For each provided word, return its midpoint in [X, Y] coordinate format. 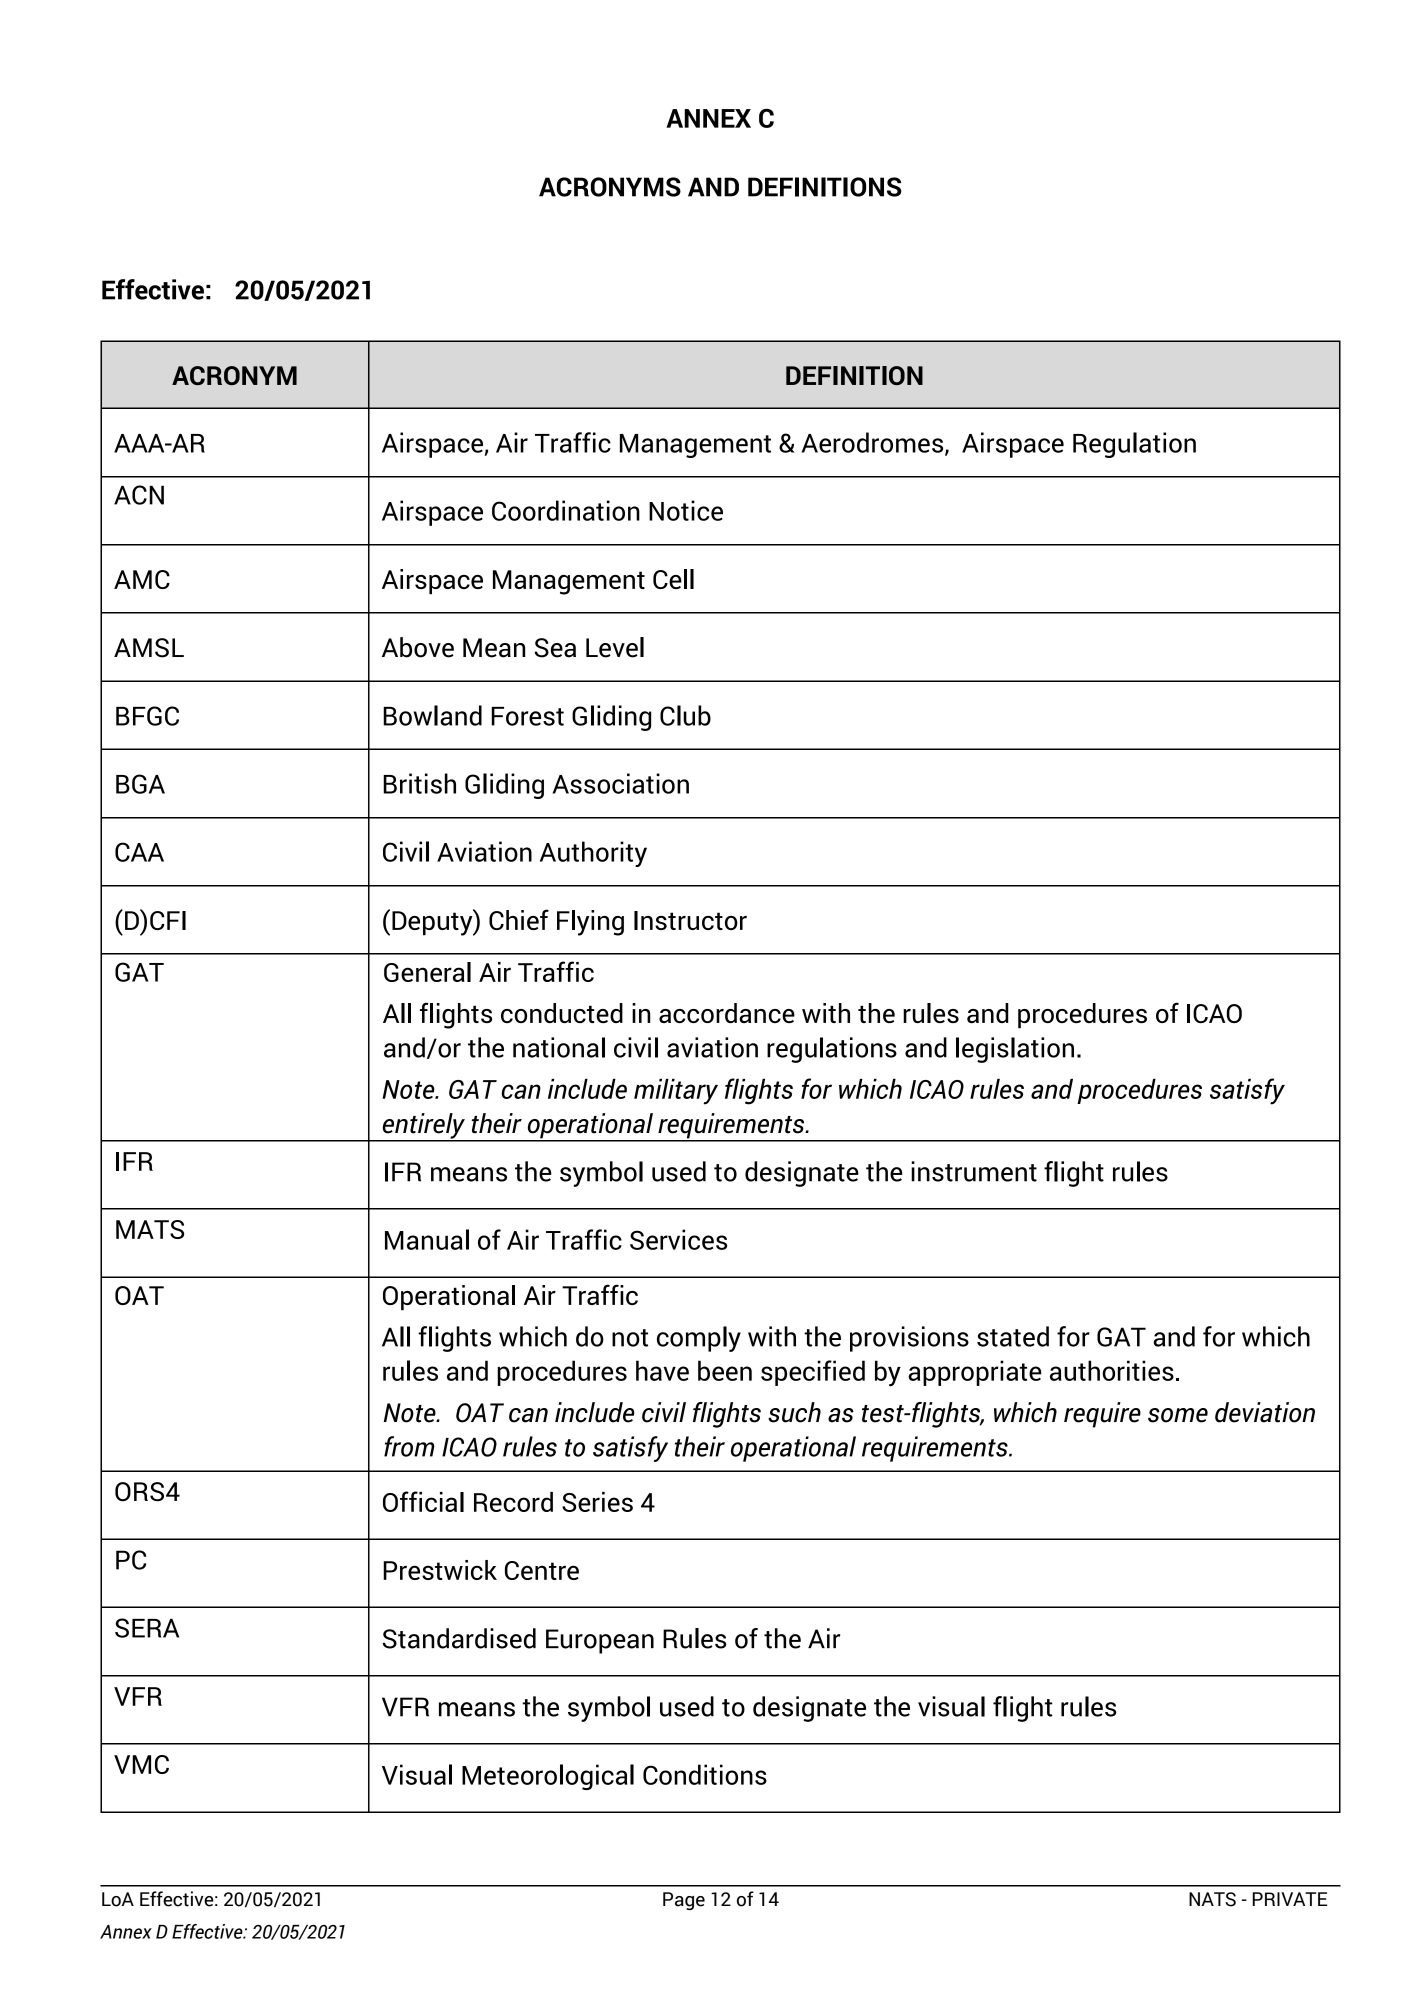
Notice [686, 510]
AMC [142, 579]
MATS [150, 1229]
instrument [974, 1171]
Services [678, 1239]
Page [684, 1901]
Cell [673, 579]
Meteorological [548, 1777]
